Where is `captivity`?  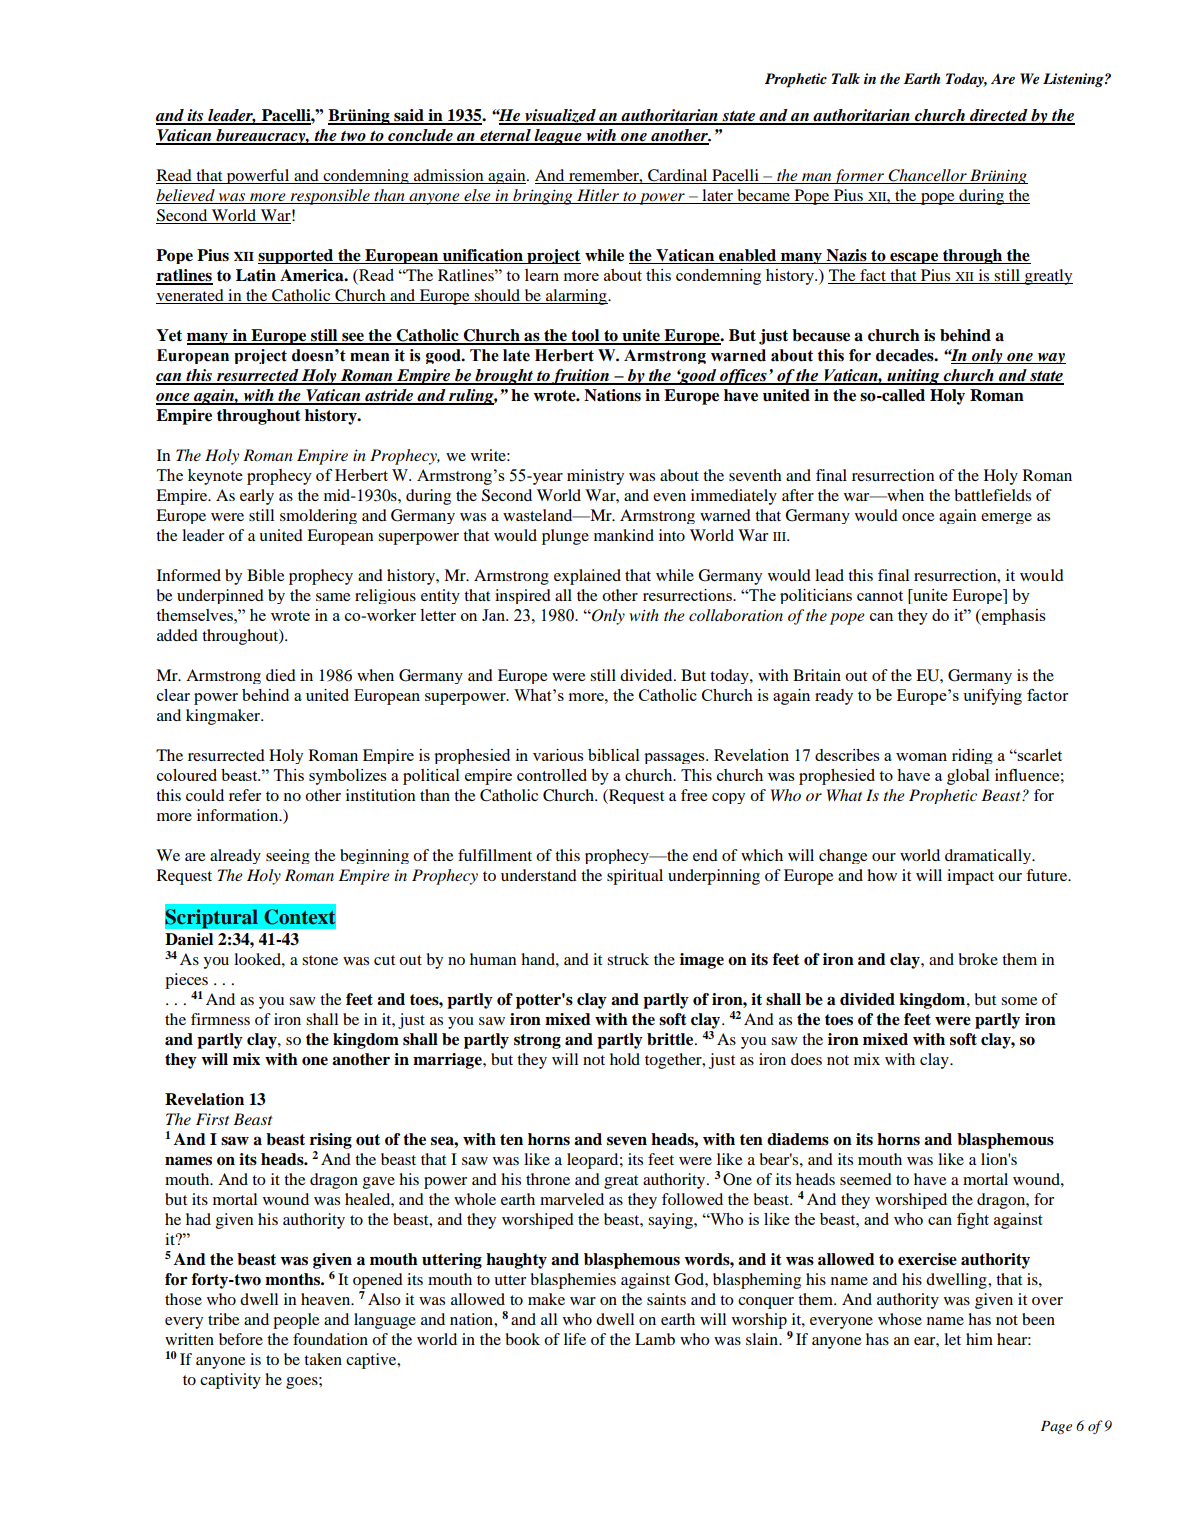 captivity is located at coordinates (230, 1381).
